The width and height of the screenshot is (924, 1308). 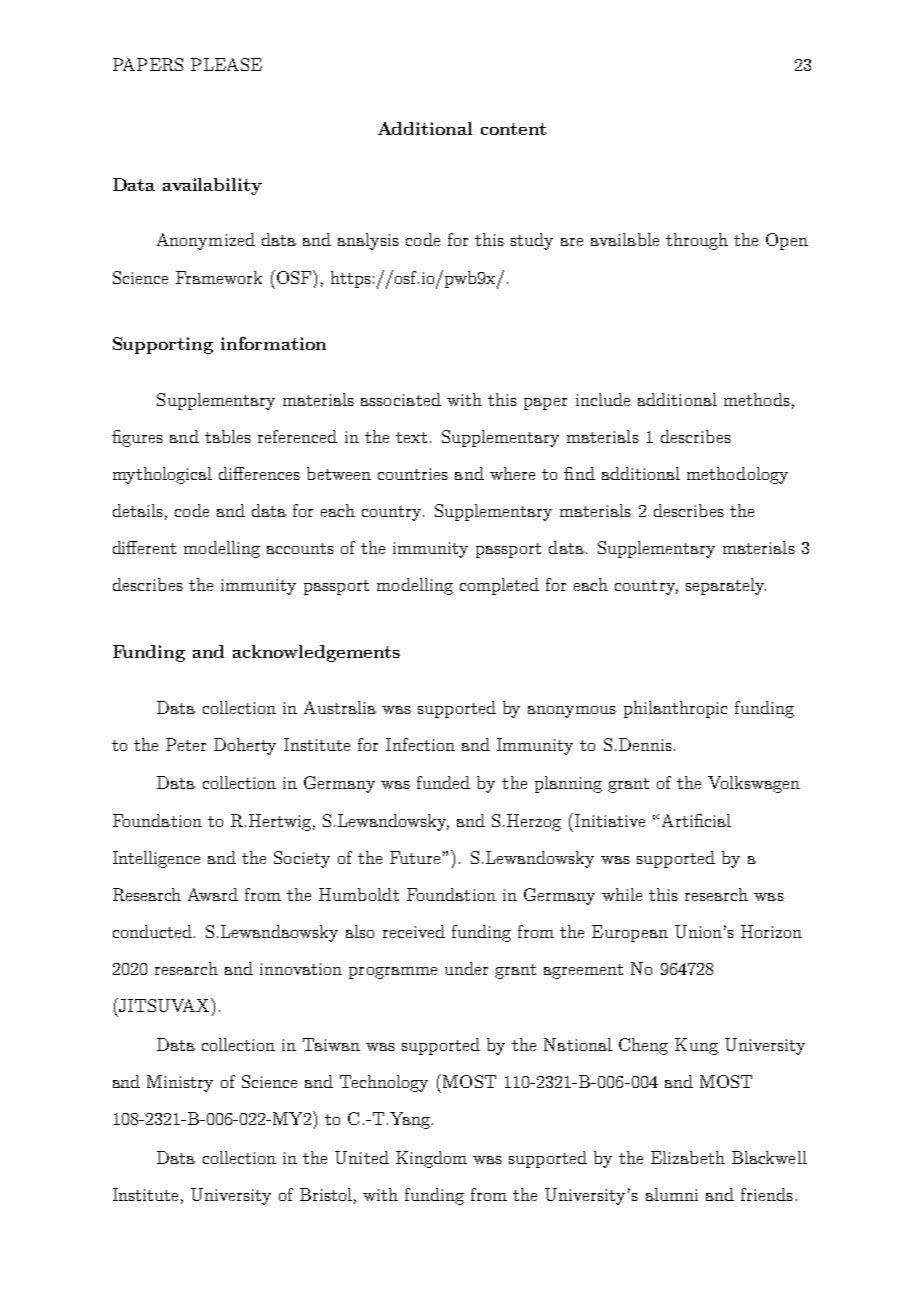 I want to click on through, so click(x=697, y=241).
